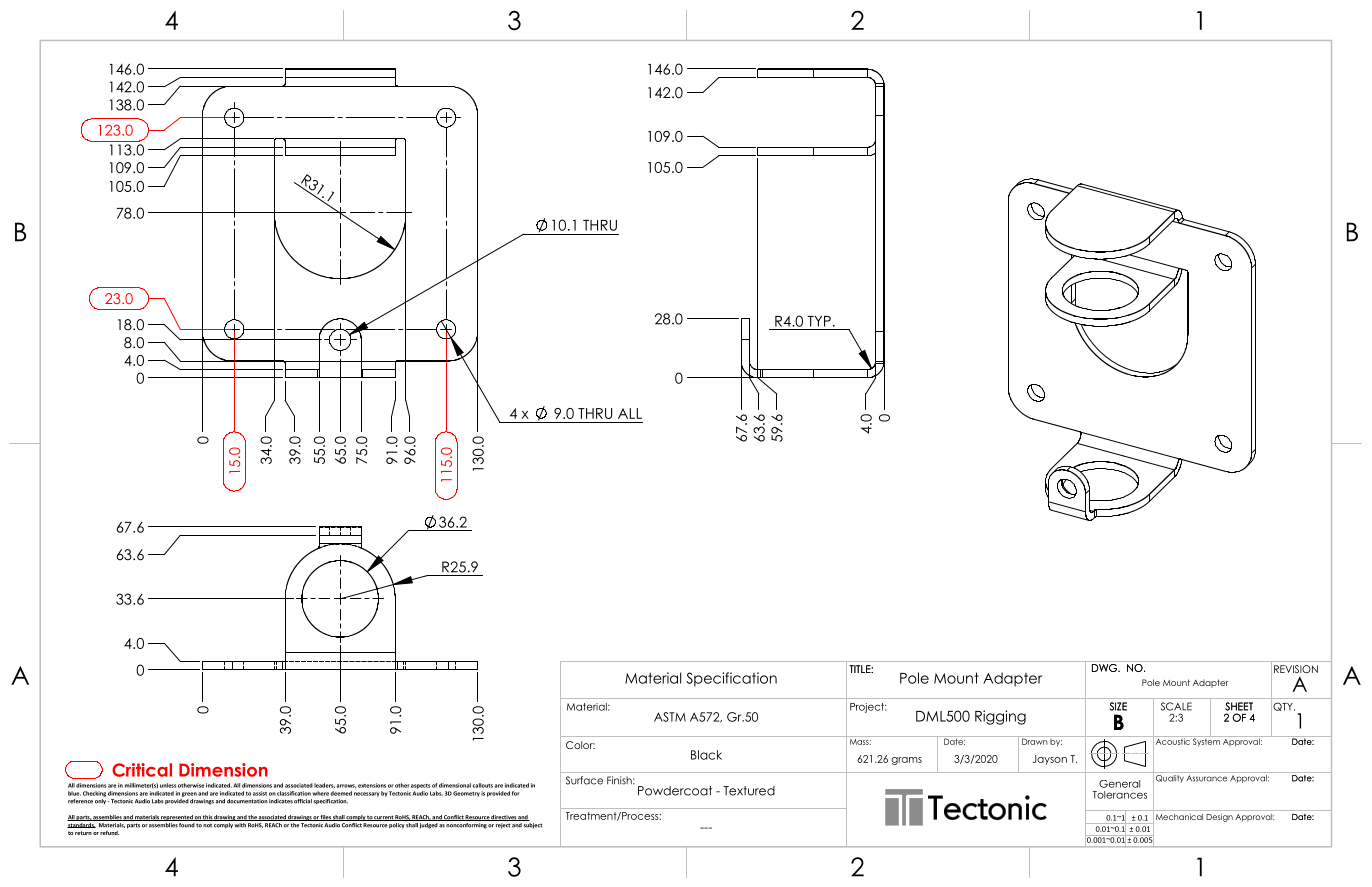 The height and width of the screenshot is (887, 1372). What do you see at coordinates (706, 755) in the screenshot?
I see `Black` at bounding box center [706, 755].
